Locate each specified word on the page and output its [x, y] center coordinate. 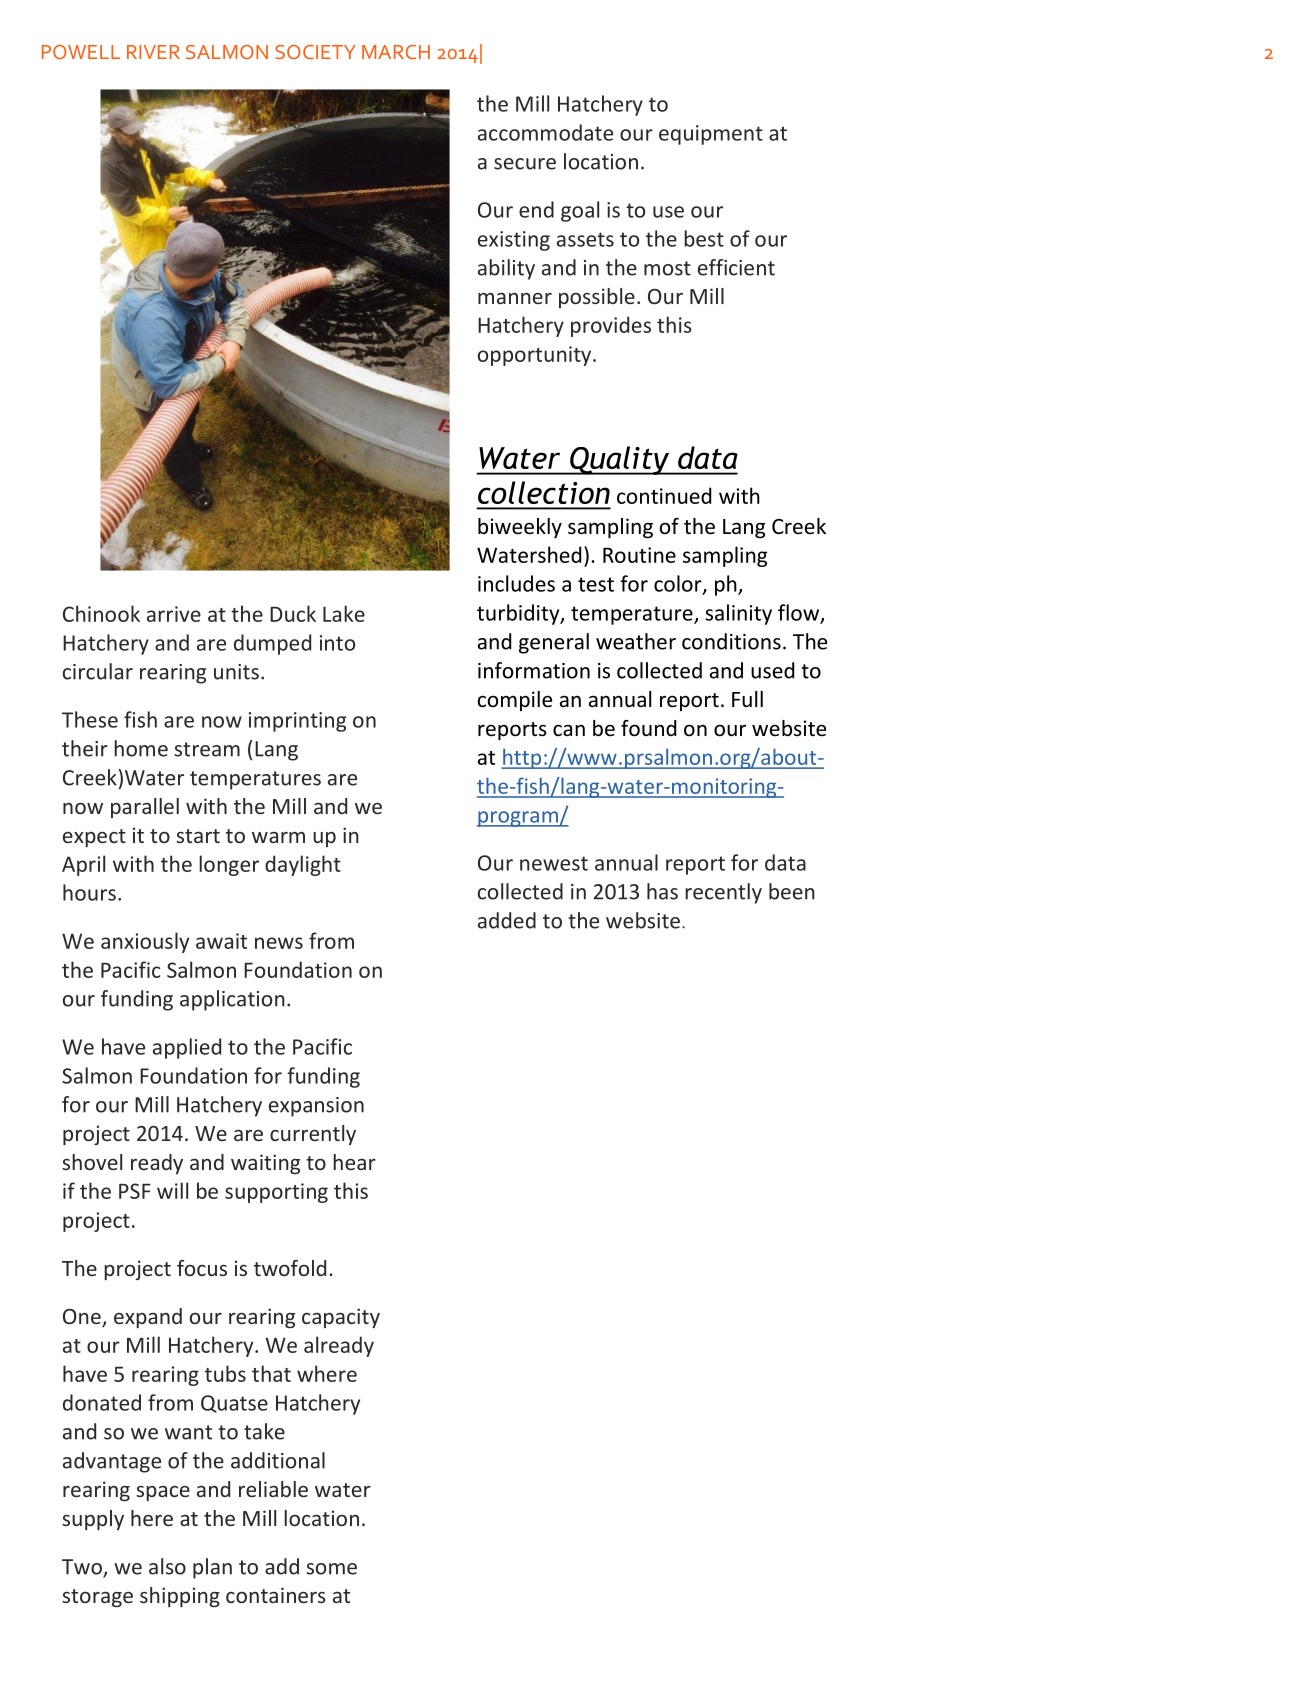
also [167, 1566]
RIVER [153, 52]
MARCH [396, 52]
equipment [711, 135]
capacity [341, 1318]
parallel [145, 808]
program [518, 819]
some [331, 1569]
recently [723, 893]
